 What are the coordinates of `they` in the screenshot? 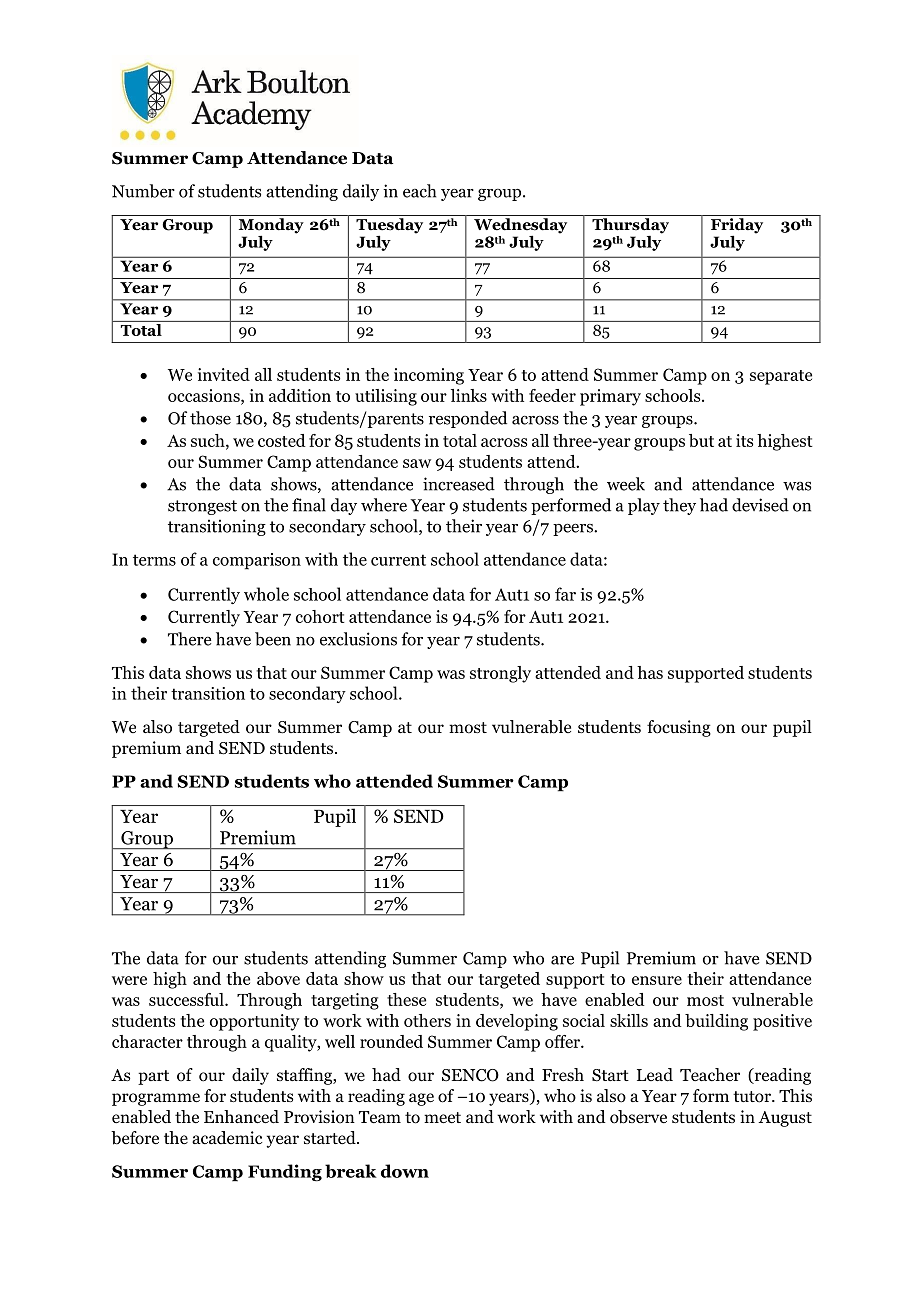 It's located at (679, 506).
